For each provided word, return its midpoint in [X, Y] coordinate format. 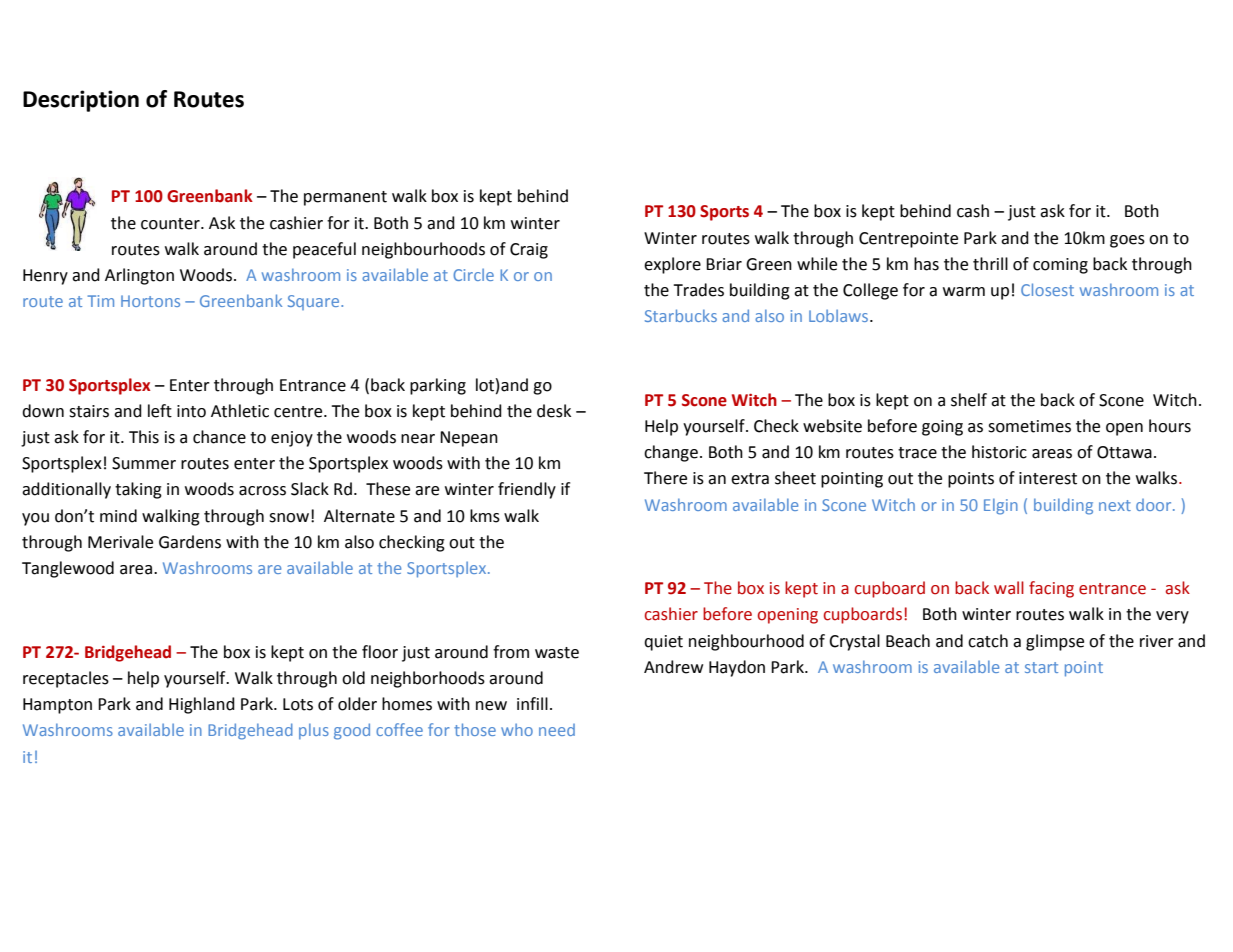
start [1041, 667]
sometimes [1029, 426]
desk [554, 411]
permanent [345, 198]
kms [485, 516]
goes [1127, 241]
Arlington [139, 276]
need [557, 730]
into [191, 411]
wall [1009, 588]
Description [81, 101]
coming [1060, 266]
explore [672, 265]
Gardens [190, 542]
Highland [202, 705]
